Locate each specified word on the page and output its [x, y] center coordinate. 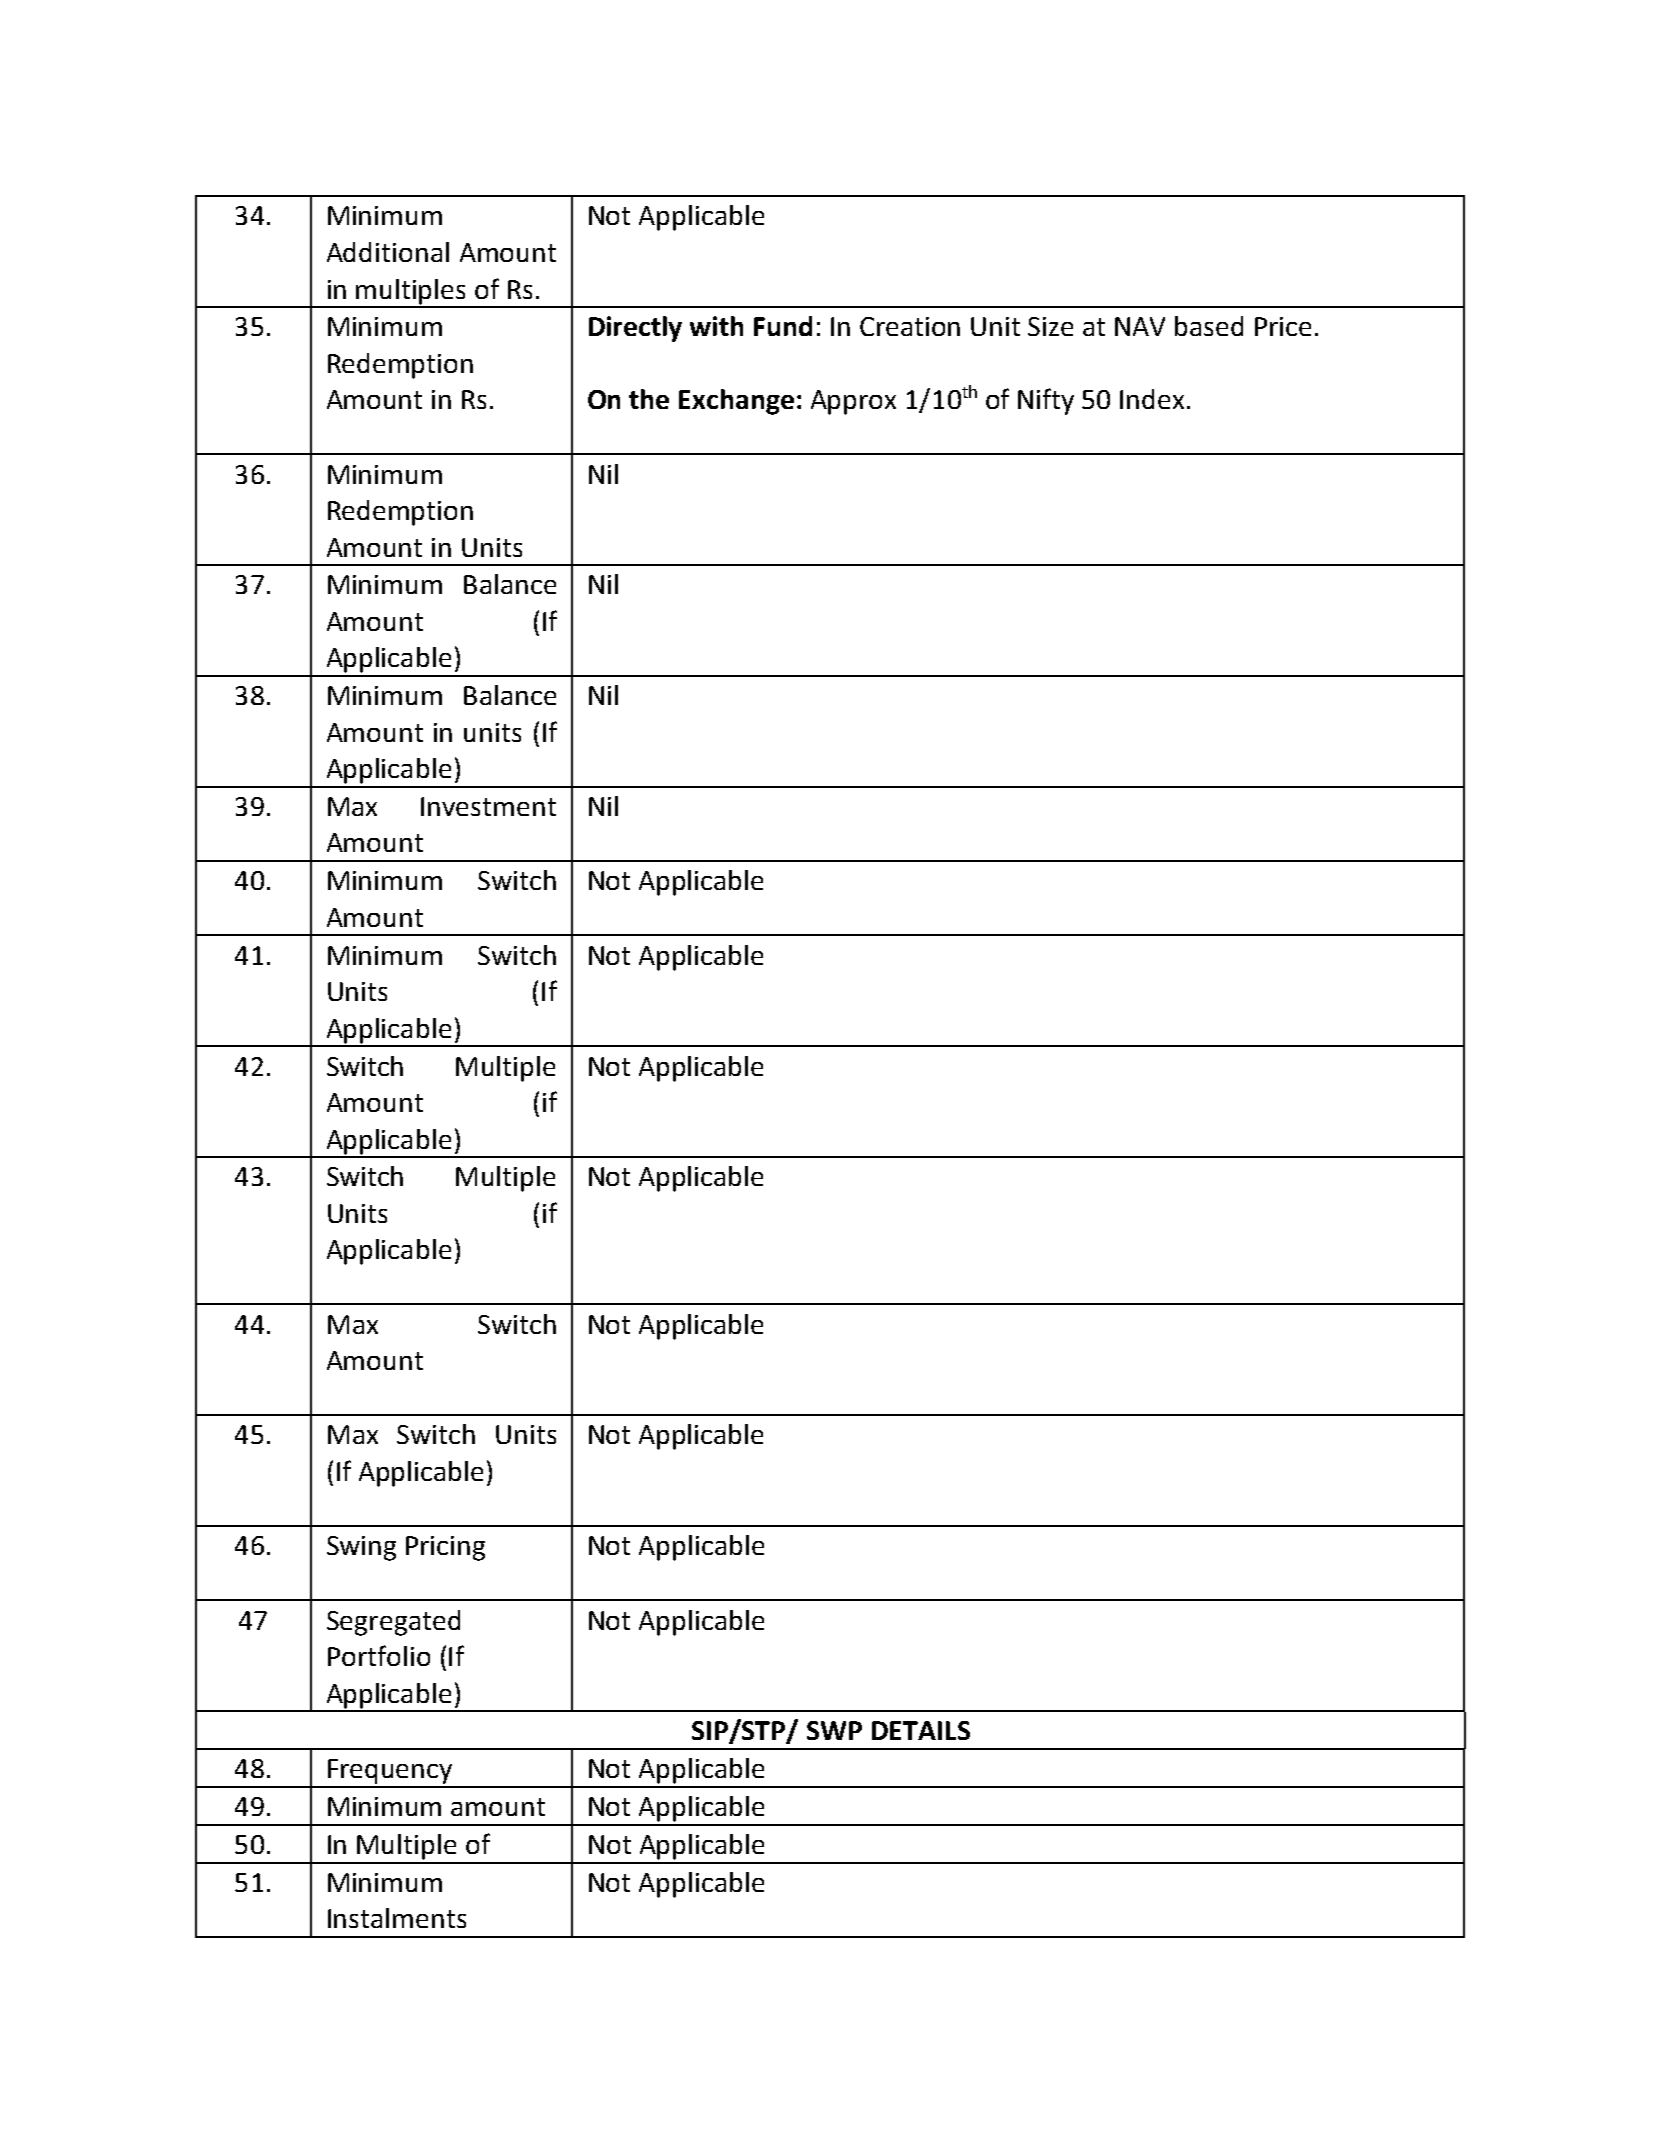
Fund [783, 326]
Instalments [397, 1918]
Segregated [393, 1623]
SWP [834, 1730]
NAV [1140, 326]
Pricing [445, 1548]
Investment [488, 806]
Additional [388, 252]
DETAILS [921, 1730]
